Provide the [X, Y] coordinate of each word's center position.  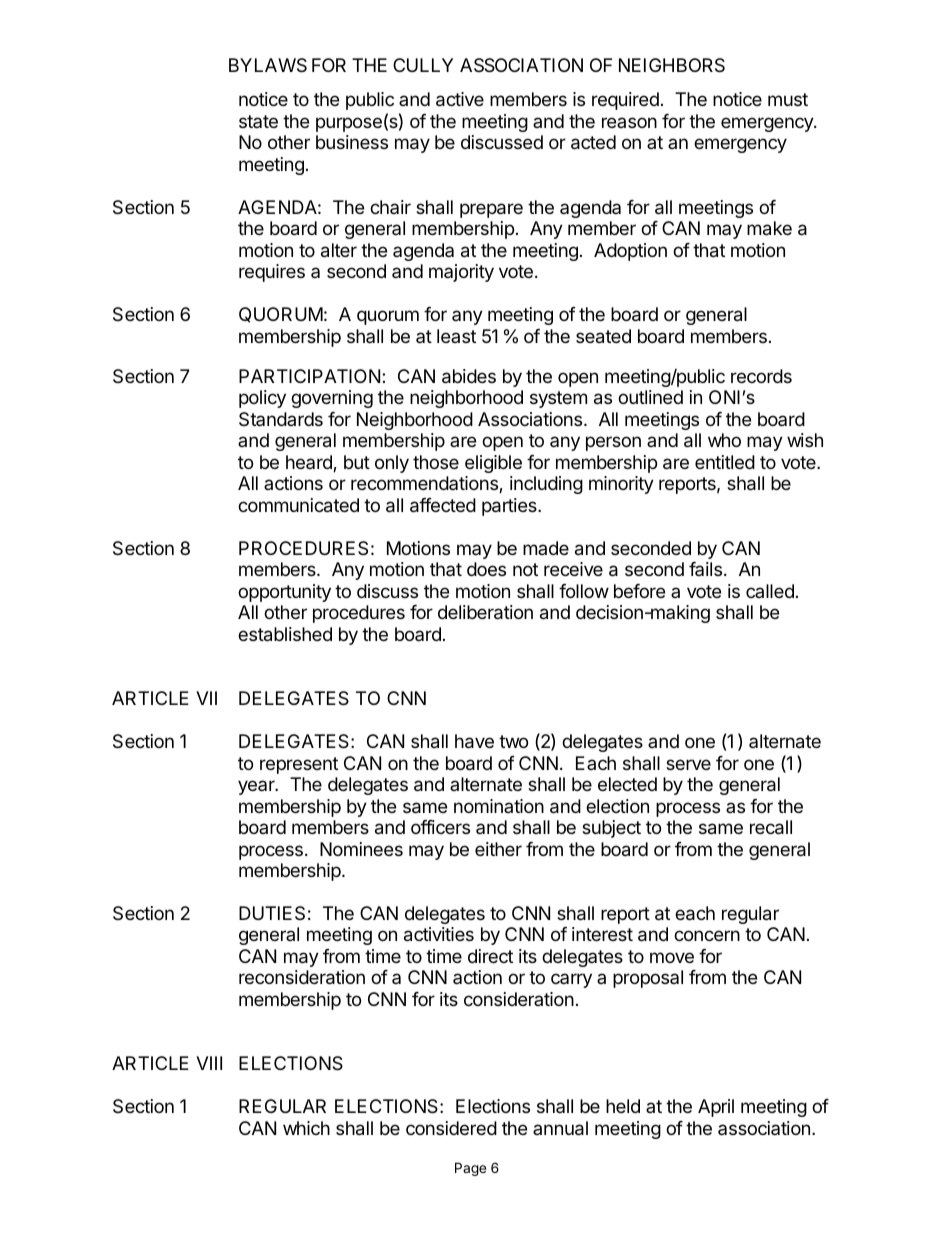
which [306, 1128]
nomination [499, 806]
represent [299, 765]
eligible [493, 464]
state [258, 121]
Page [470, 1169]
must [788, 99]
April [716, 1108]
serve [688, 764]
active [460, 99]
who [724, 440]
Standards [281, 419]
